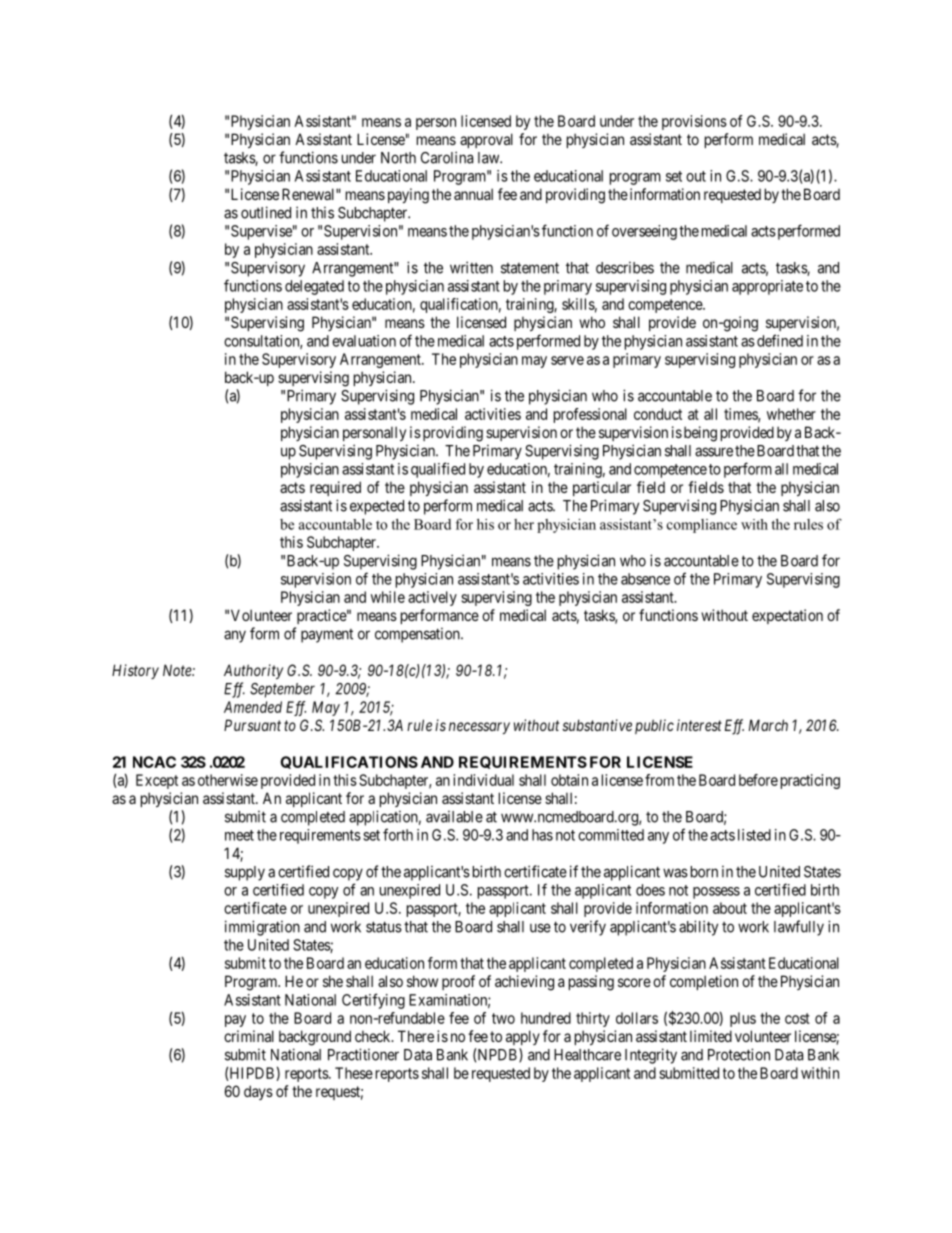  Describe the element at coordinates (438, 470) in the screenshot. I see `qualified` at that location.
